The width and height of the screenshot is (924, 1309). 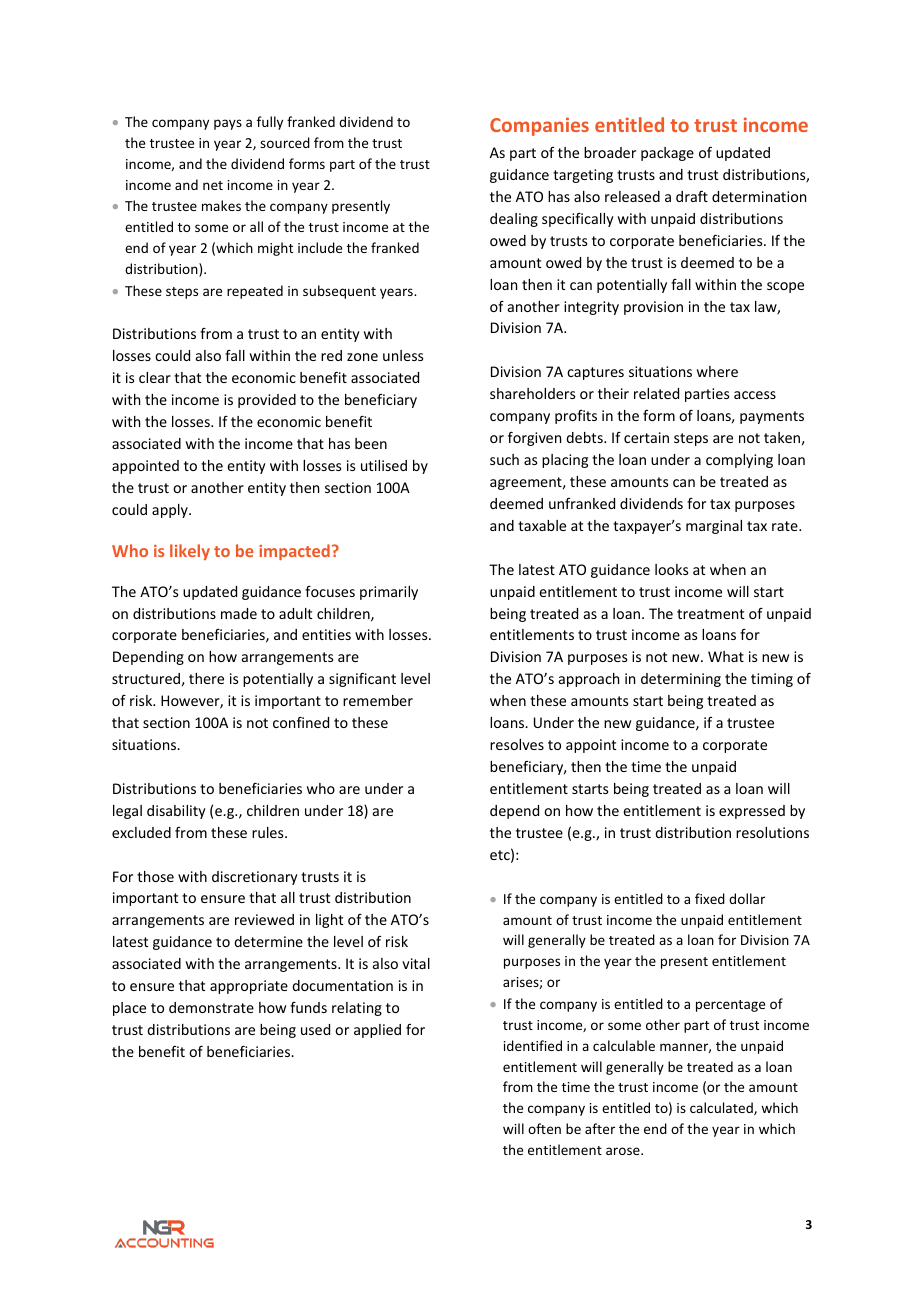 I want to click on primarily, so click(x=389, y=593).
